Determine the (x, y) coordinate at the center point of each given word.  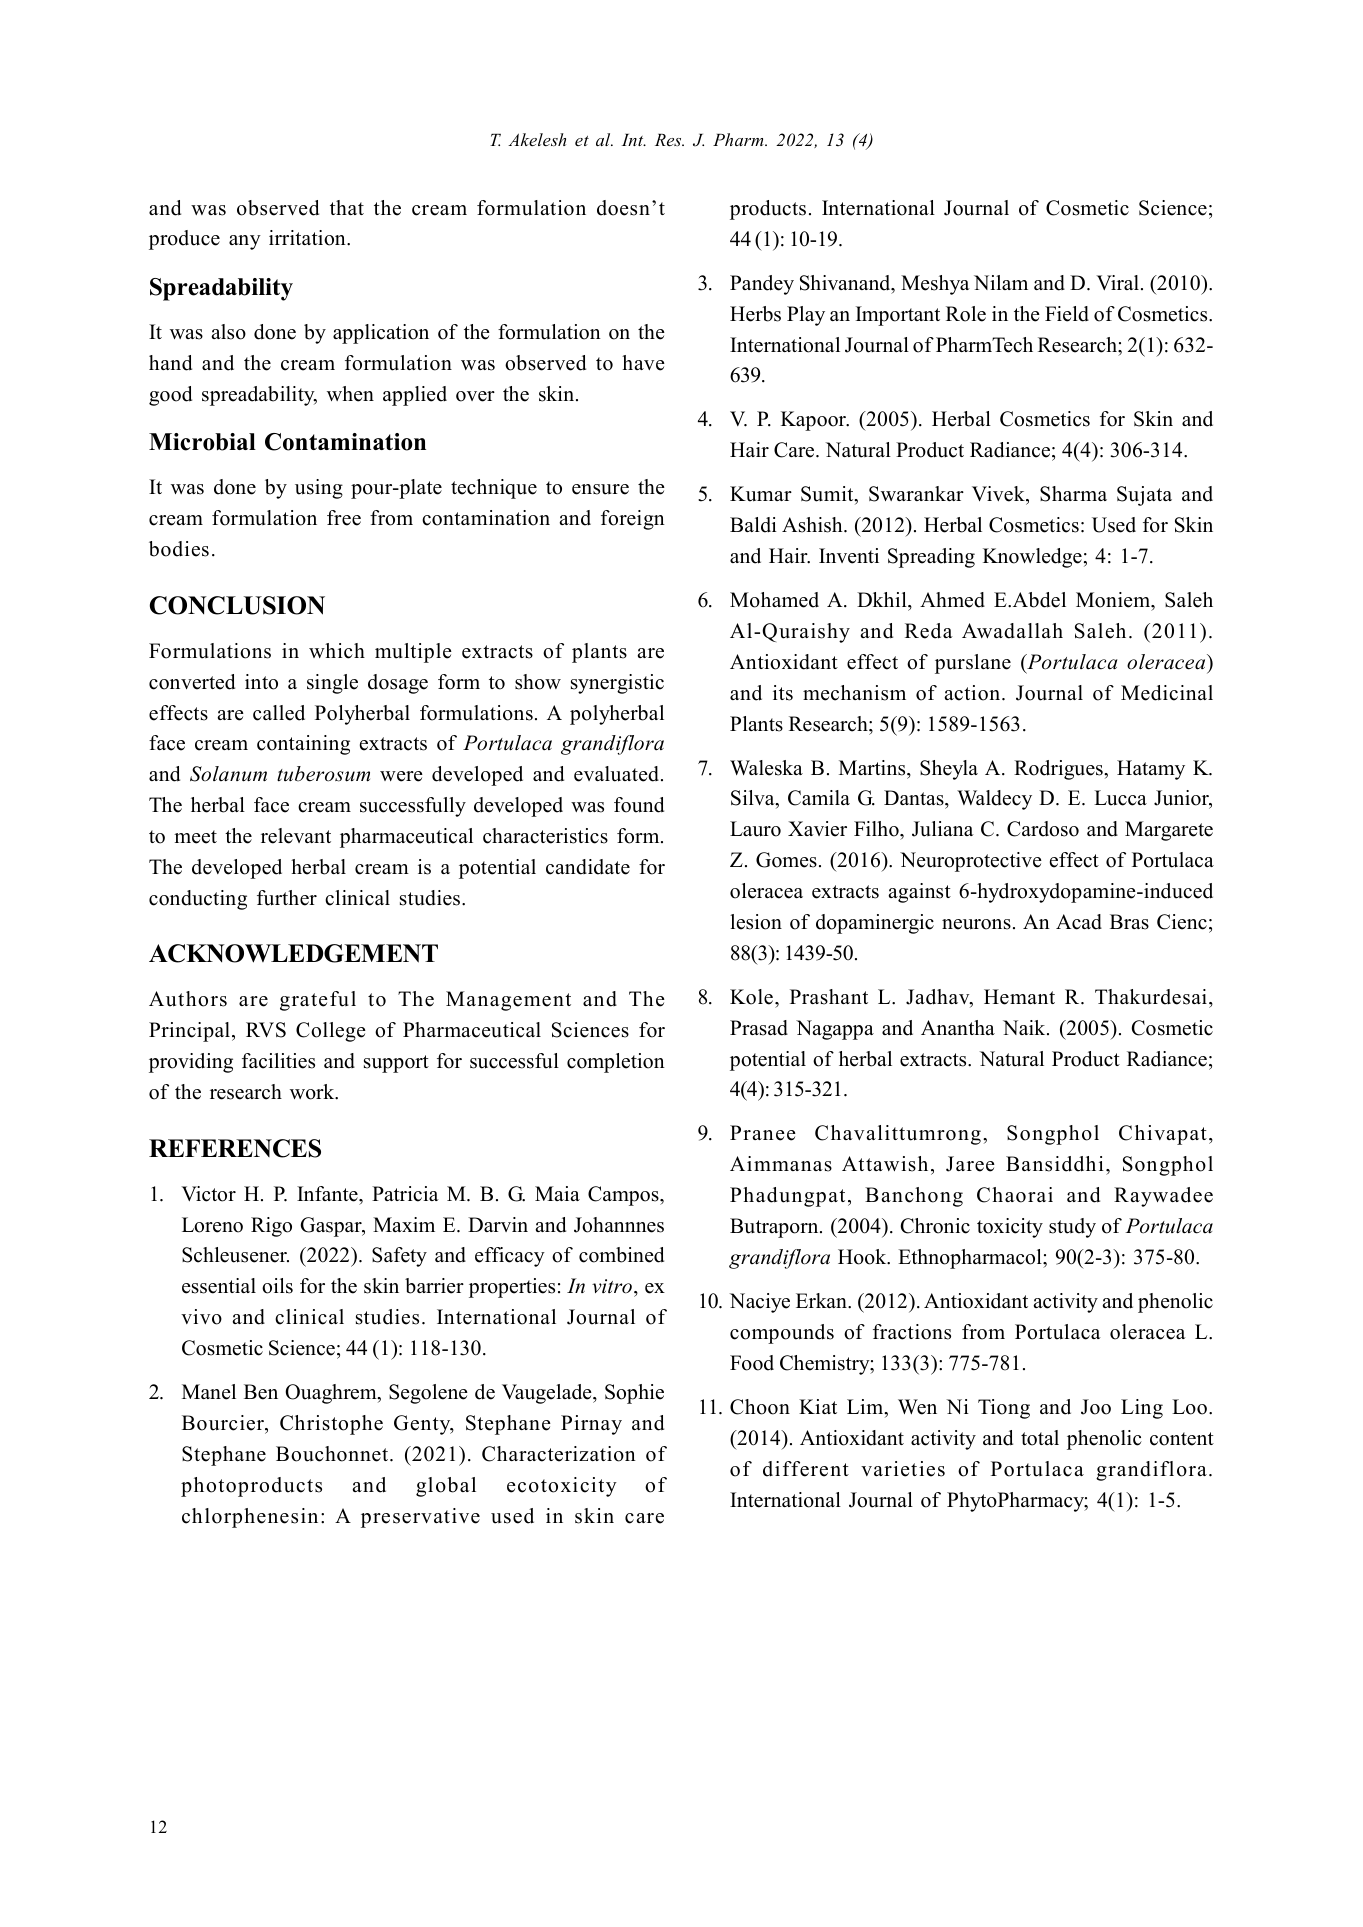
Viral (1119, 282)
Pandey (762, 285)
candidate (588, 867)
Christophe (331, 1425)
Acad (1079, 922)
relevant (296, 836)
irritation (308, 238)
